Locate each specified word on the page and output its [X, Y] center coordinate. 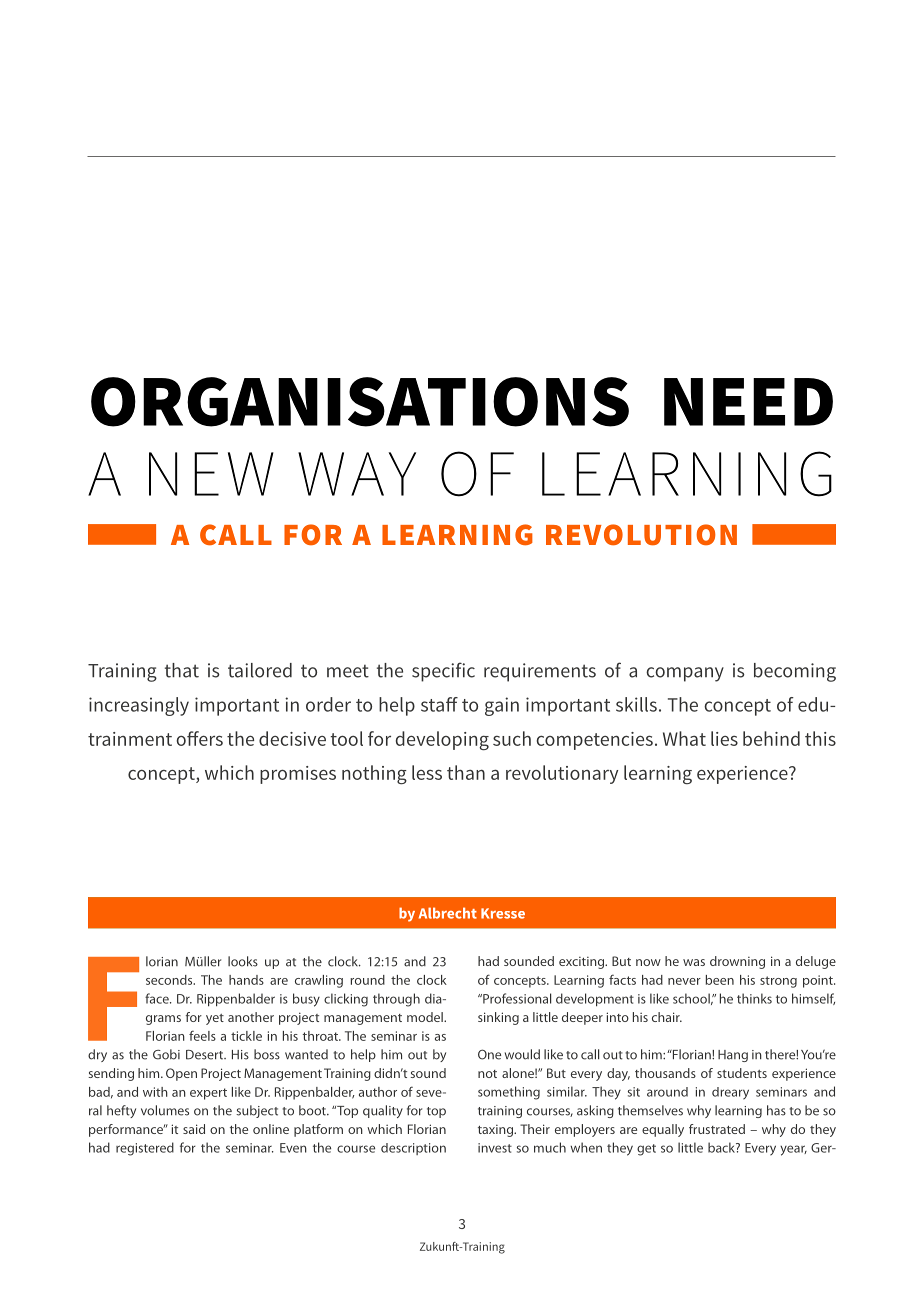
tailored [260, 670]
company [685, 674]
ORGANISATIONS [360, 402]
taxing [497, 1131]
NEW [211, 474]
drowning [737, 962]
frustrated [717, 1129]
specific [443, 672]
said [194, 1129]
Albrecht [448, 913]
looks [243, 961]
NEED [748, 402]
